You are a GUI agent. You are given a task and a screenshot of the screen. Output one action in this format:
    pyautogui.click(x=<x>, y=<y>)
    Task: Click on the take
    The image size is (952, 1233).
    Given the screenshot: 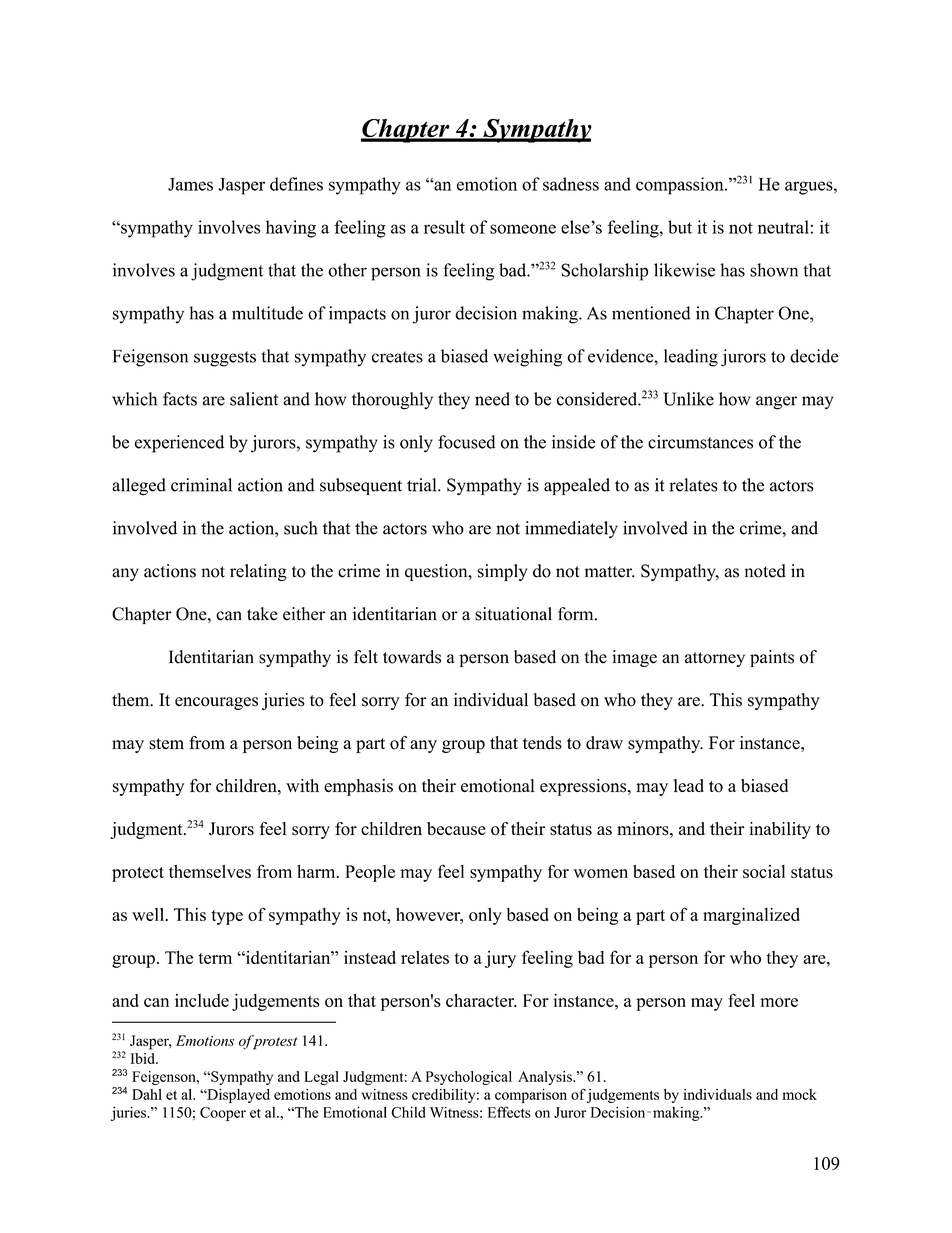 What is the action you would take?
    pyautogui.click(x=262, y=614)
